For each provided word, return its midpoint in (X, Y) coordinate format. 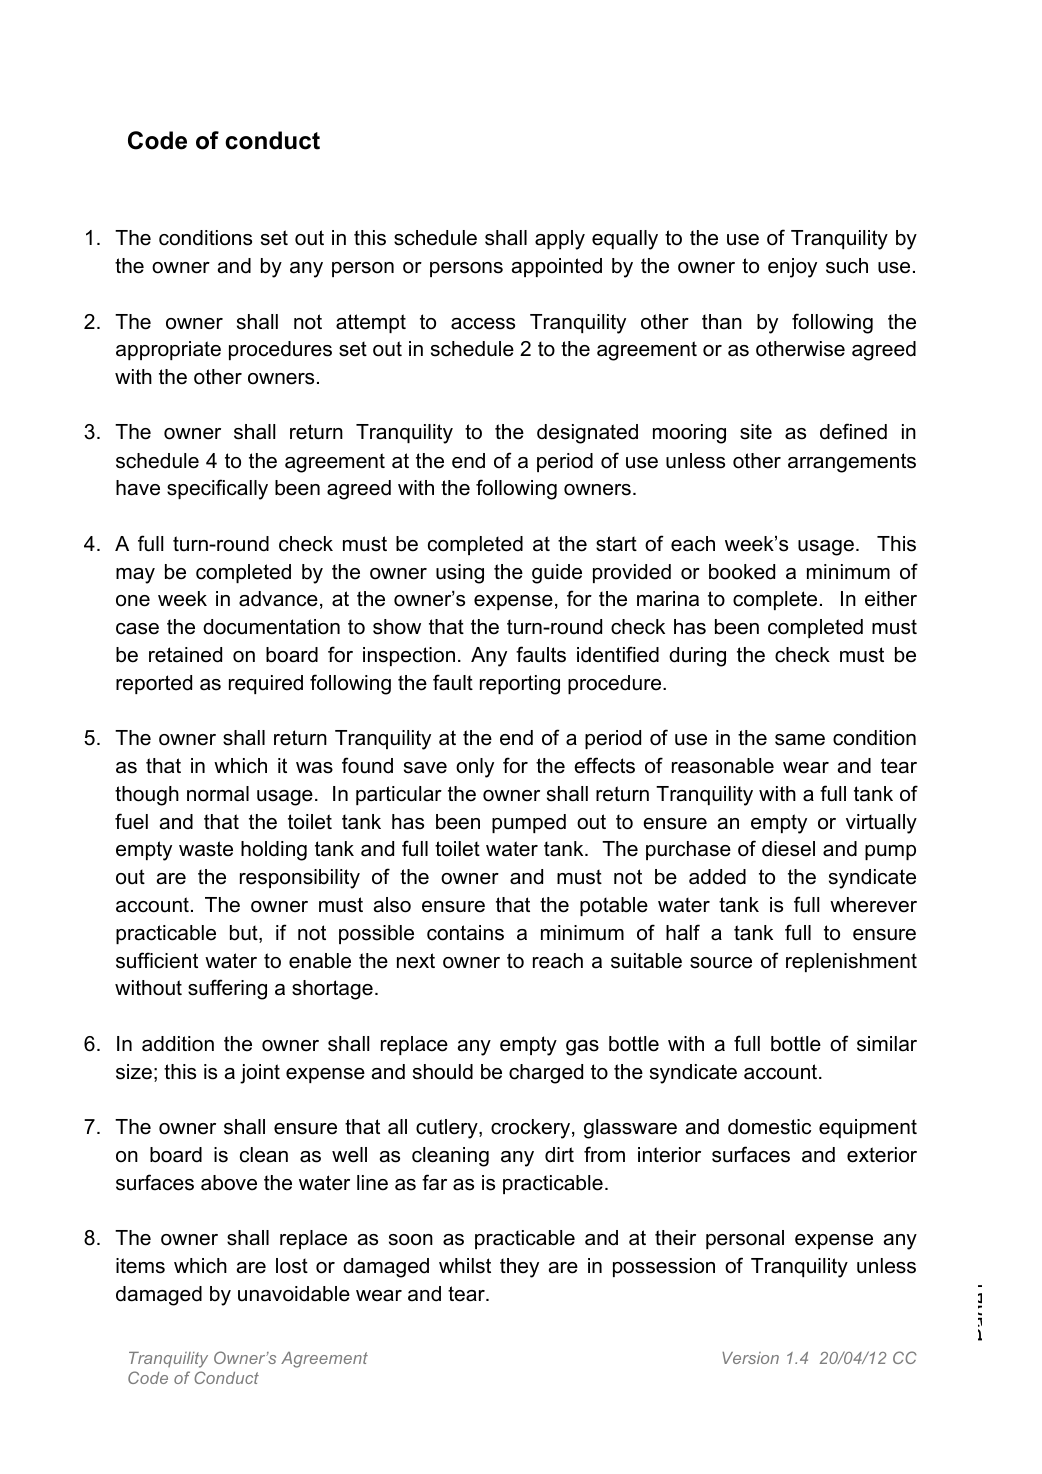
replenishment (851, 962)
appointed (557, 267)
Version (750, 1358)
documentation (271, 627)
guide (557, 574)
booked (742, 572)
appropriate (168, 350)
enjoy (792, 268)
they (519, 1268)
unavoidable (294, 1294)
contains (465, 933)
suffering (227, 989)
